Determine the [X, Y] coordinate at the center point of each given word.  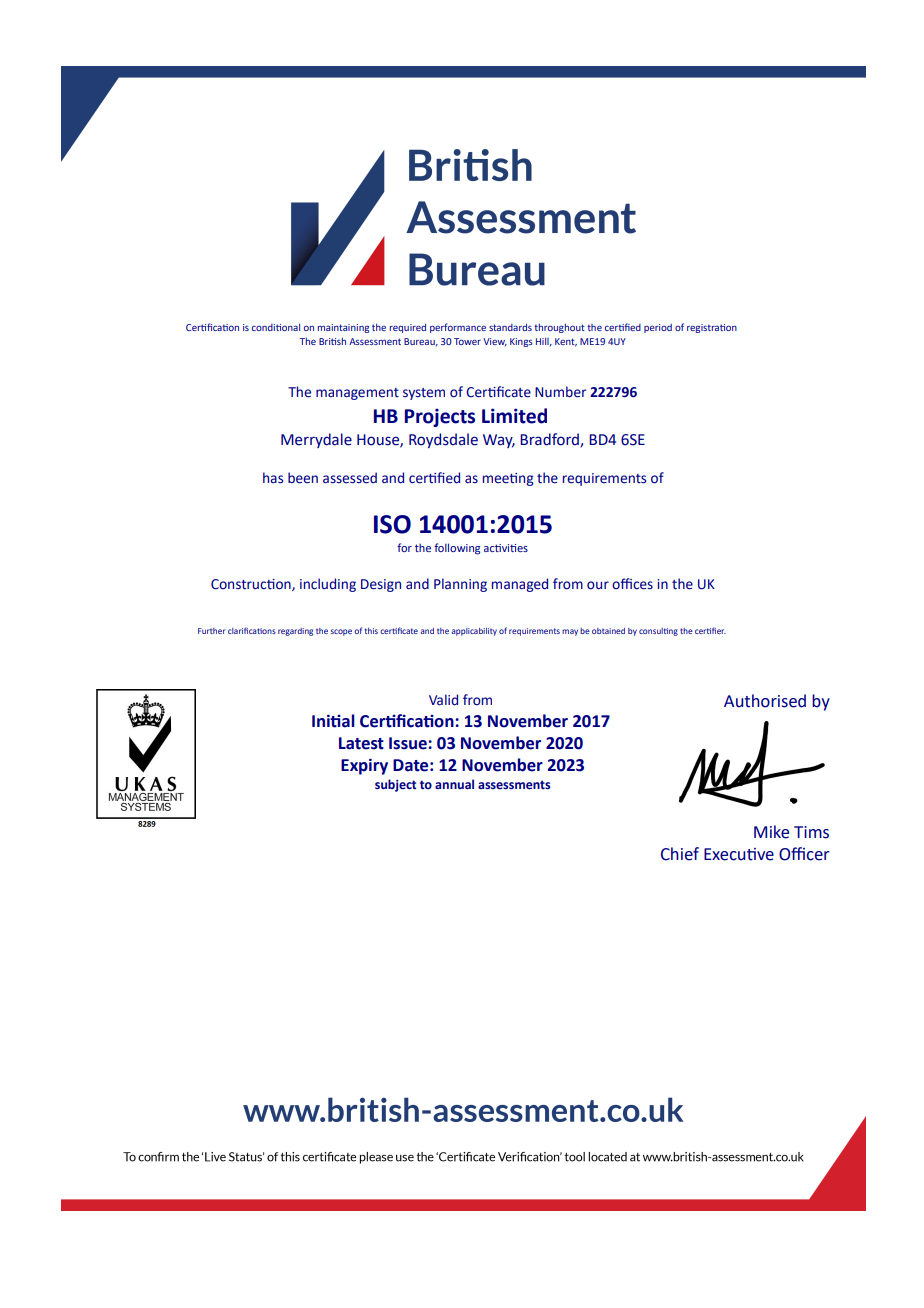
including [328, 585]
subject [396, 785]
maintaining [343, 328]
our [598, 585]
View [495, 342]
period [658, 328]
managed [520, 585]
